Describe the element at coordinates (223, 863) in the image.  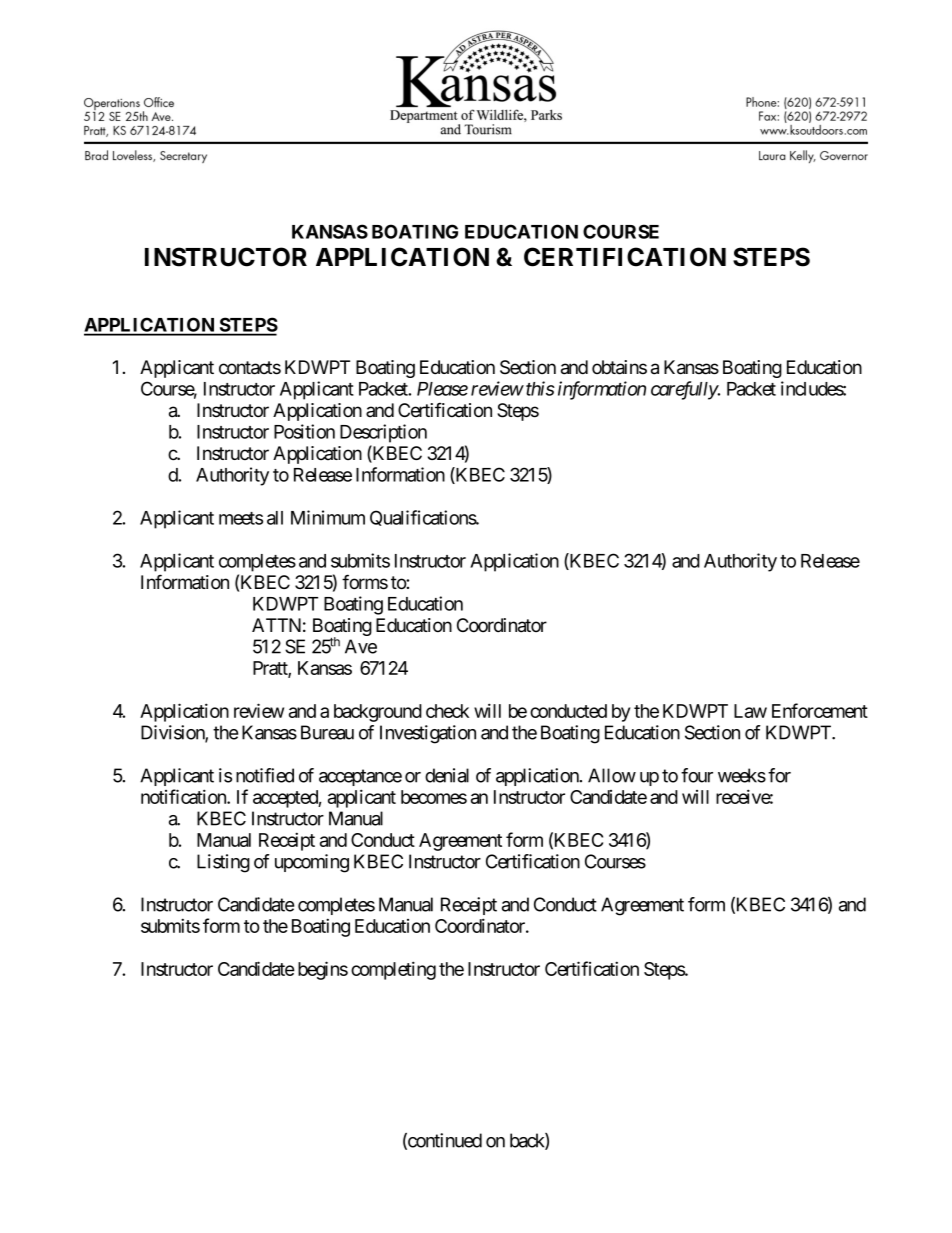
I see `Listing` at that location.
